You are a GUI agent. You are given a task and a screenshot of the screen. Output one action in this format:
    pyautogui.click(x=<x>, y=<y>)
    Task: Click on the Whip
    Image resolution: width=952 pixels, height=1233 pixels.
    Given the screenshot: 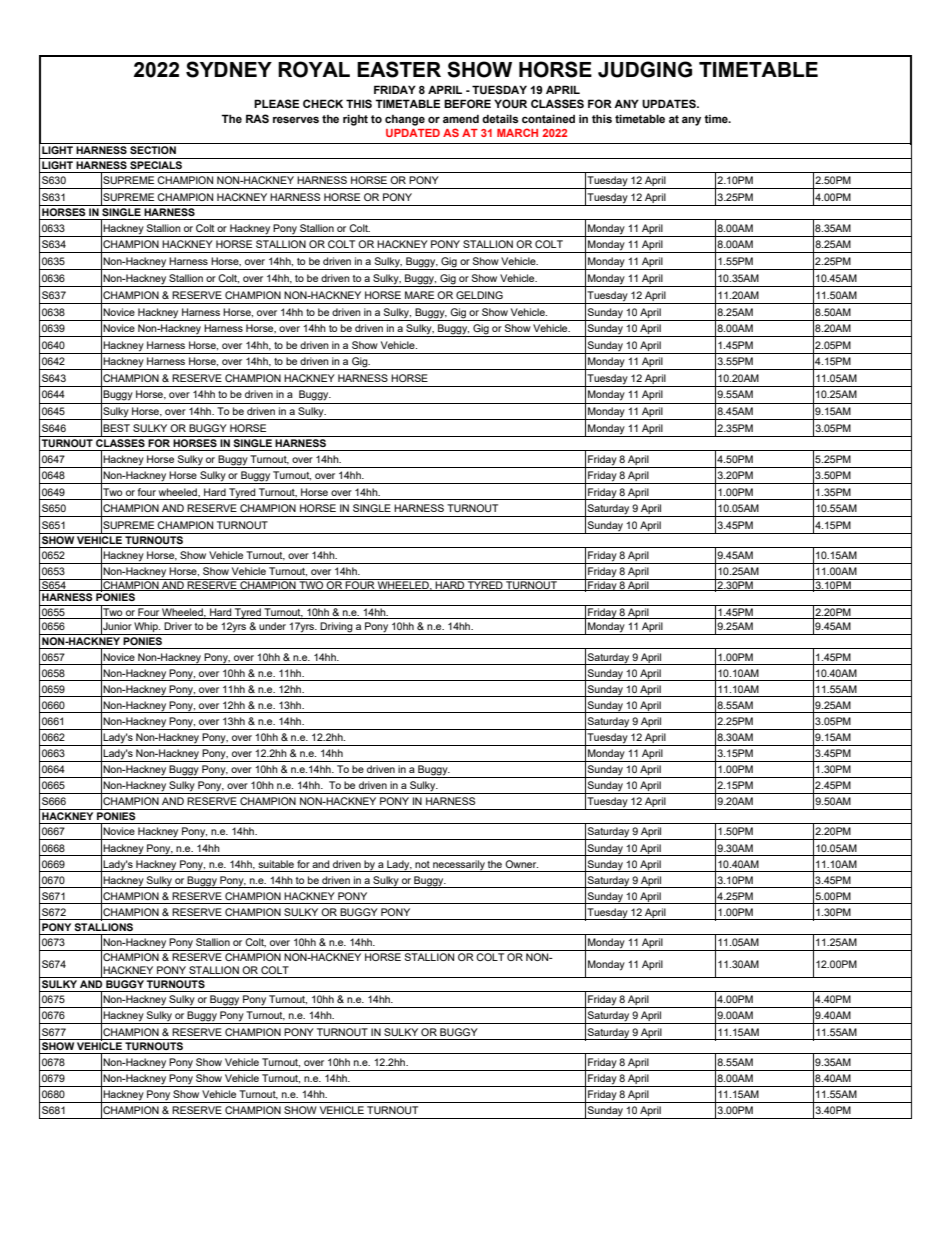 What is the action you would take?
    pyautogui.click(x=146, y=628)
